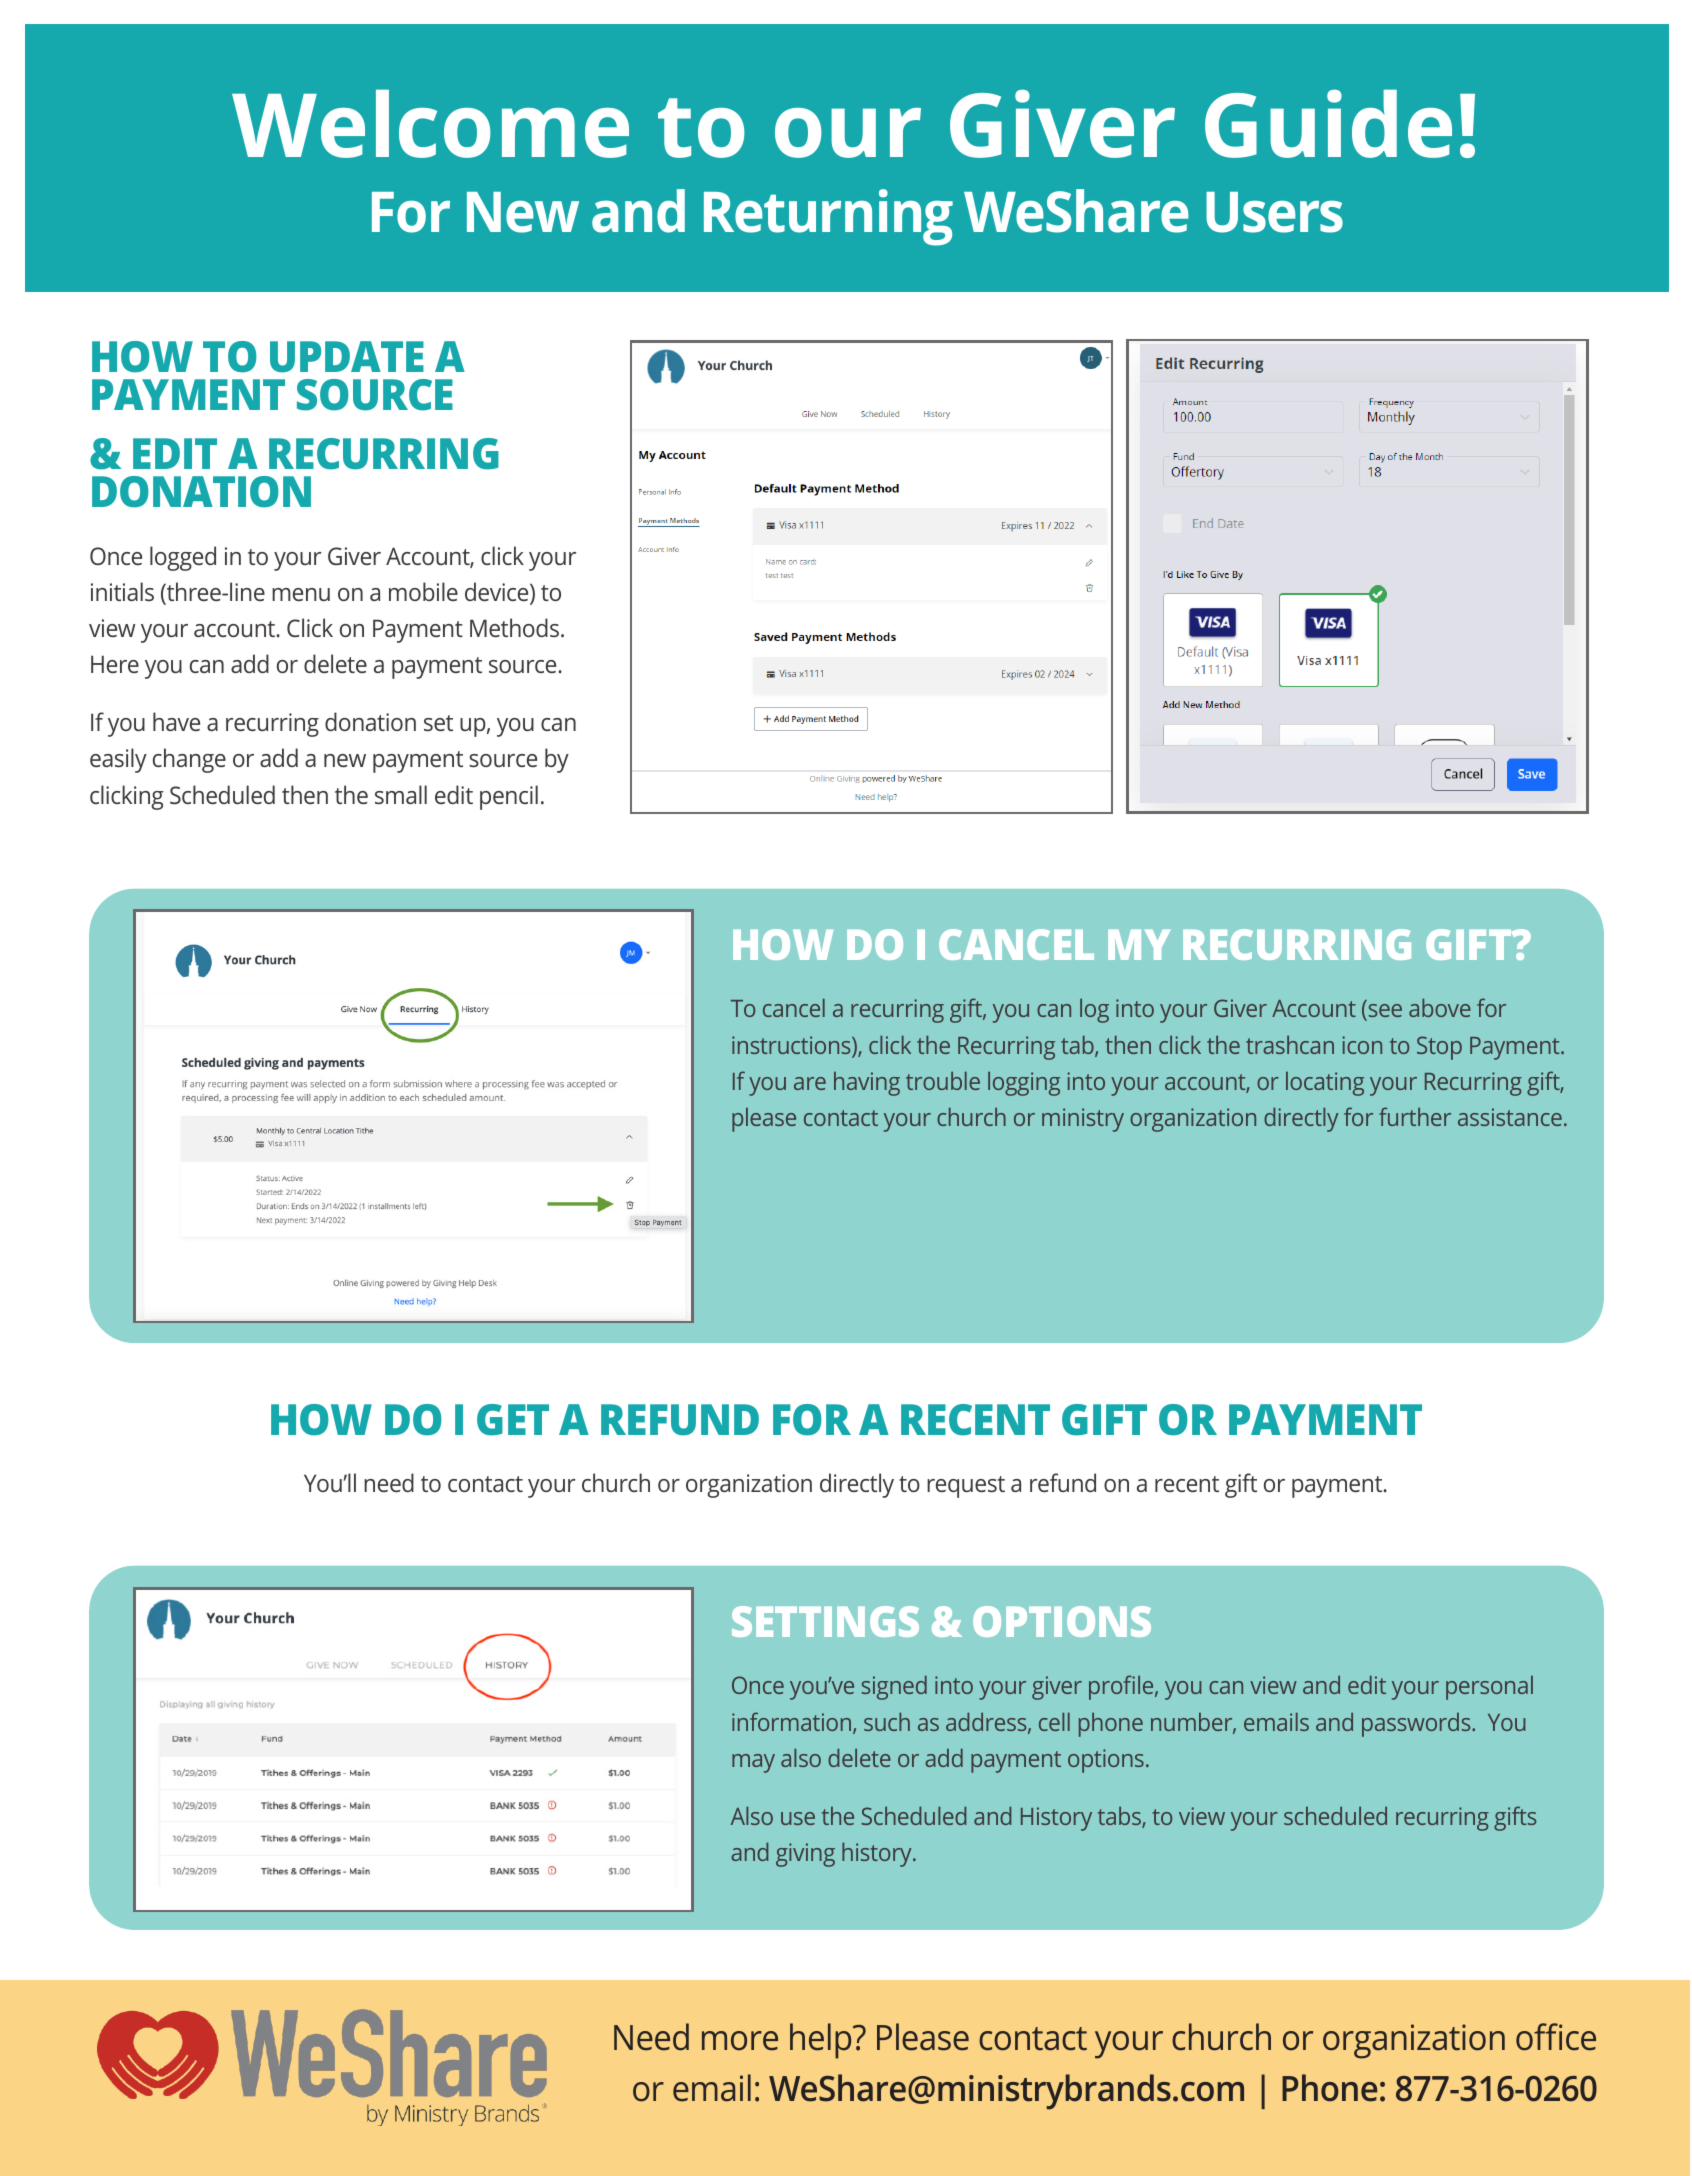  What do you see at coordinates (1556, 2037) in the screenshot?
I see `office` at bounding box center [1556, 2037].
